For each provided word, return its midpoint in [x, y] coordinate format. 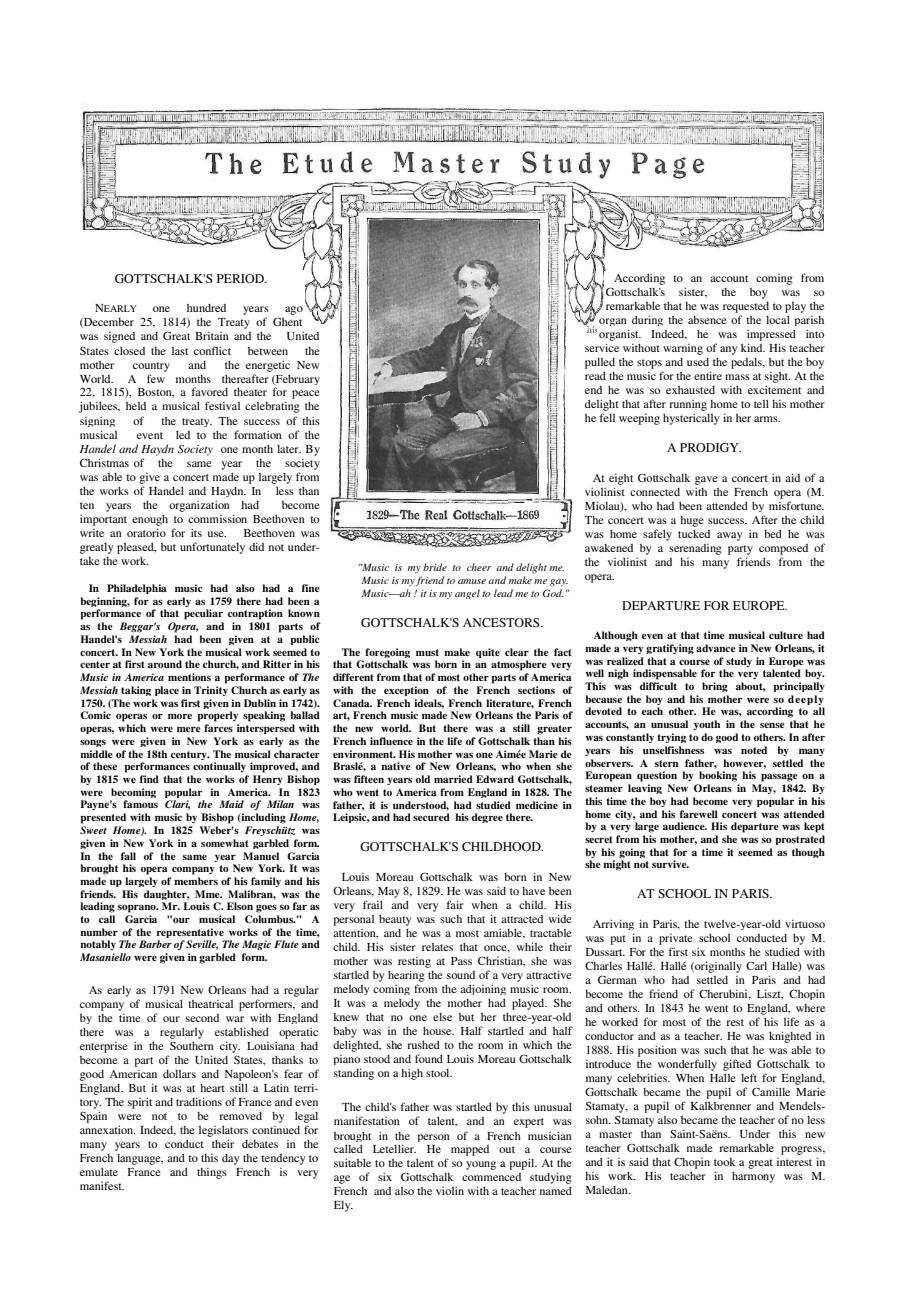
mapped [470, 1150]
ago [294, 310]
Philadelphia [136, 589]
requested [746, 307]
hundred [206, 308]
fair [455, 904]
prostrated [800, 840]
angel [467, 594]
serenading [695, 549]
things [212, 1173]
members [196, 881]
